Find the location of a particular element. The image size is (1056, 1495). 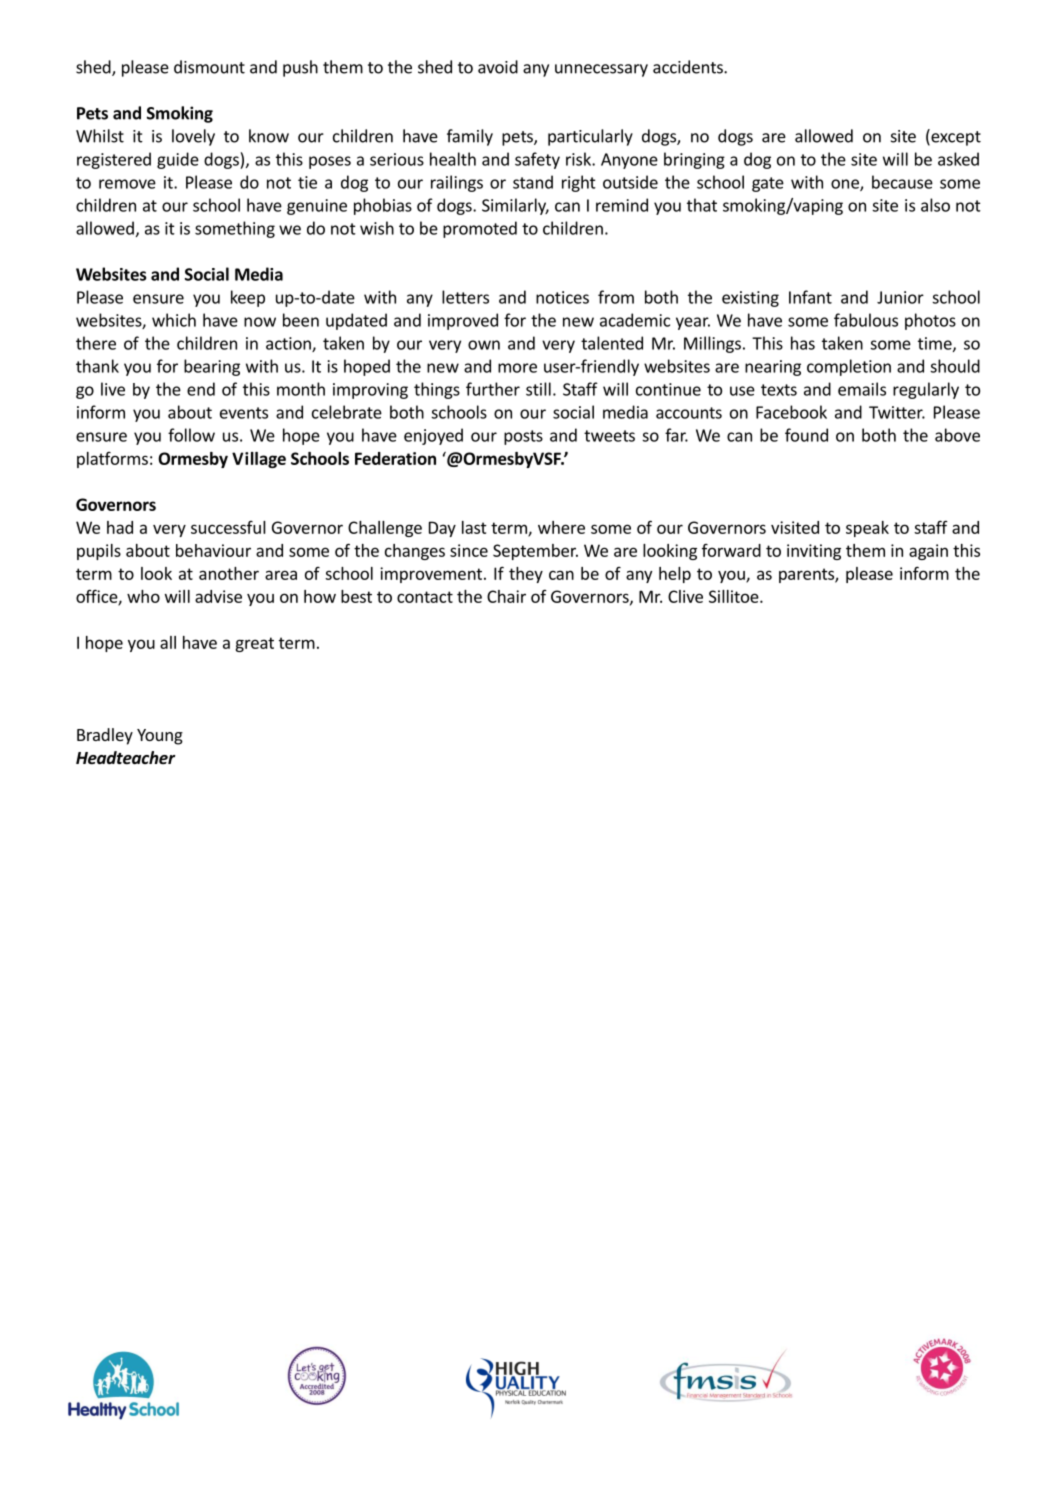

accidents is located at coordinates (689, 67).
